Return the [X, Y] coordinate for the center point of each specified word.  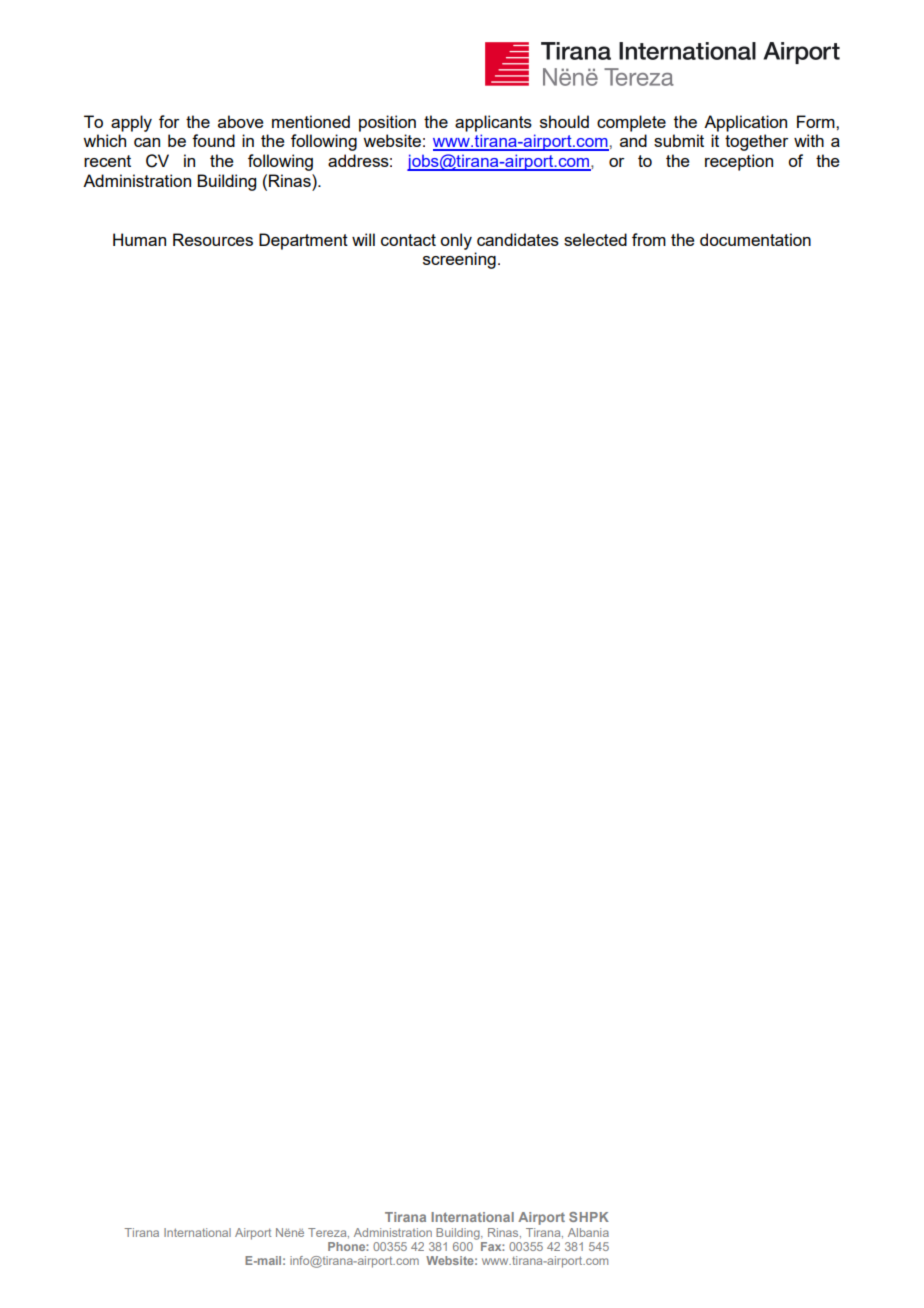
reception [739, 162]
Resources [213, 239]
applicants [493, 123]
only [456, 241]
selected [595, 239]
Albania [588, 1232]
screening [459, 260]
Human [139, 239]
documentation [755, 239]
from [649, 239]
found [213, 140]
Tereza [328, 1233]
